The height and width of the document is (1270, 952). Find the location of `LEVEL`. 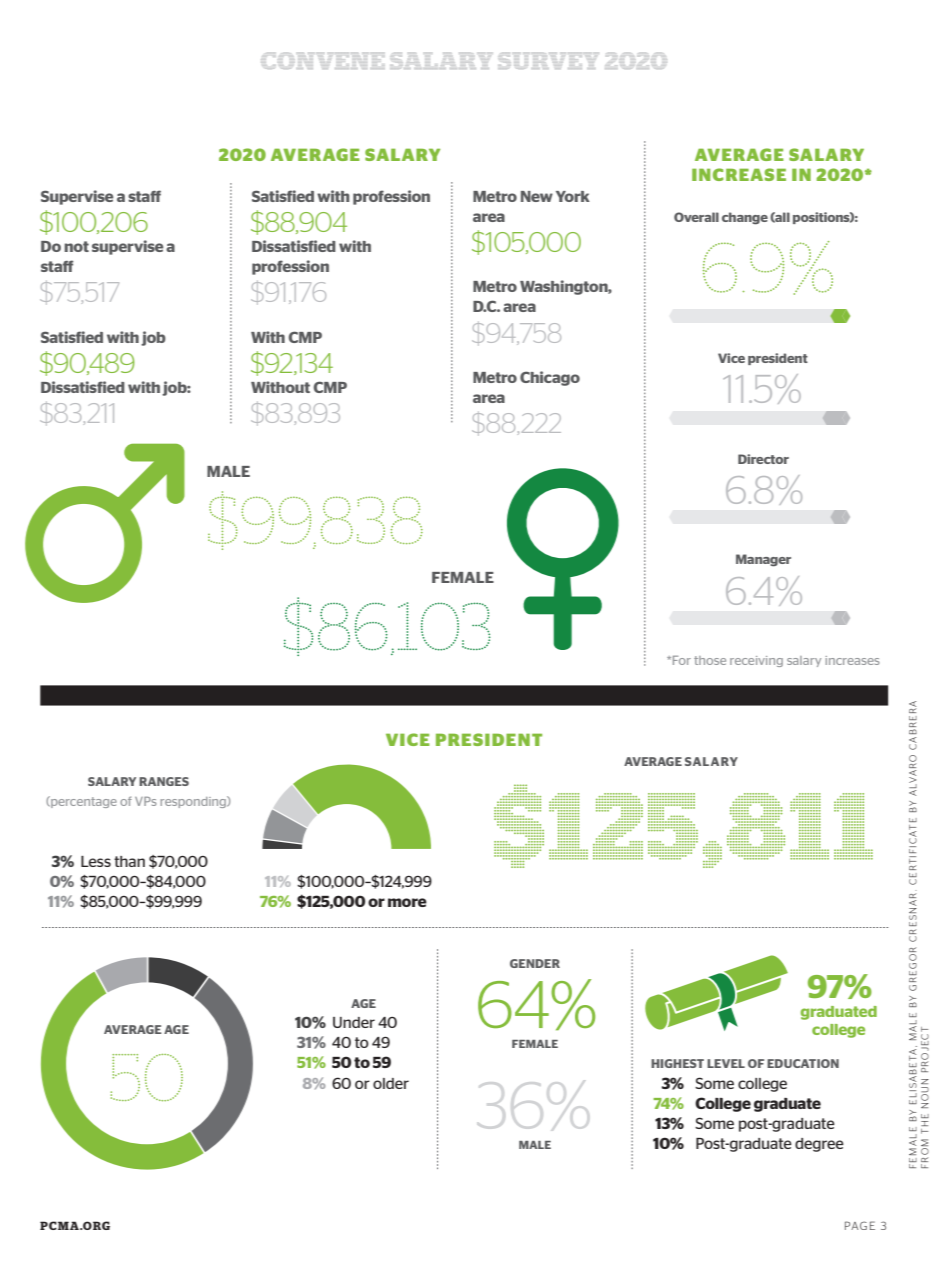

LEVEL is located at coordinates (726, 1063).
